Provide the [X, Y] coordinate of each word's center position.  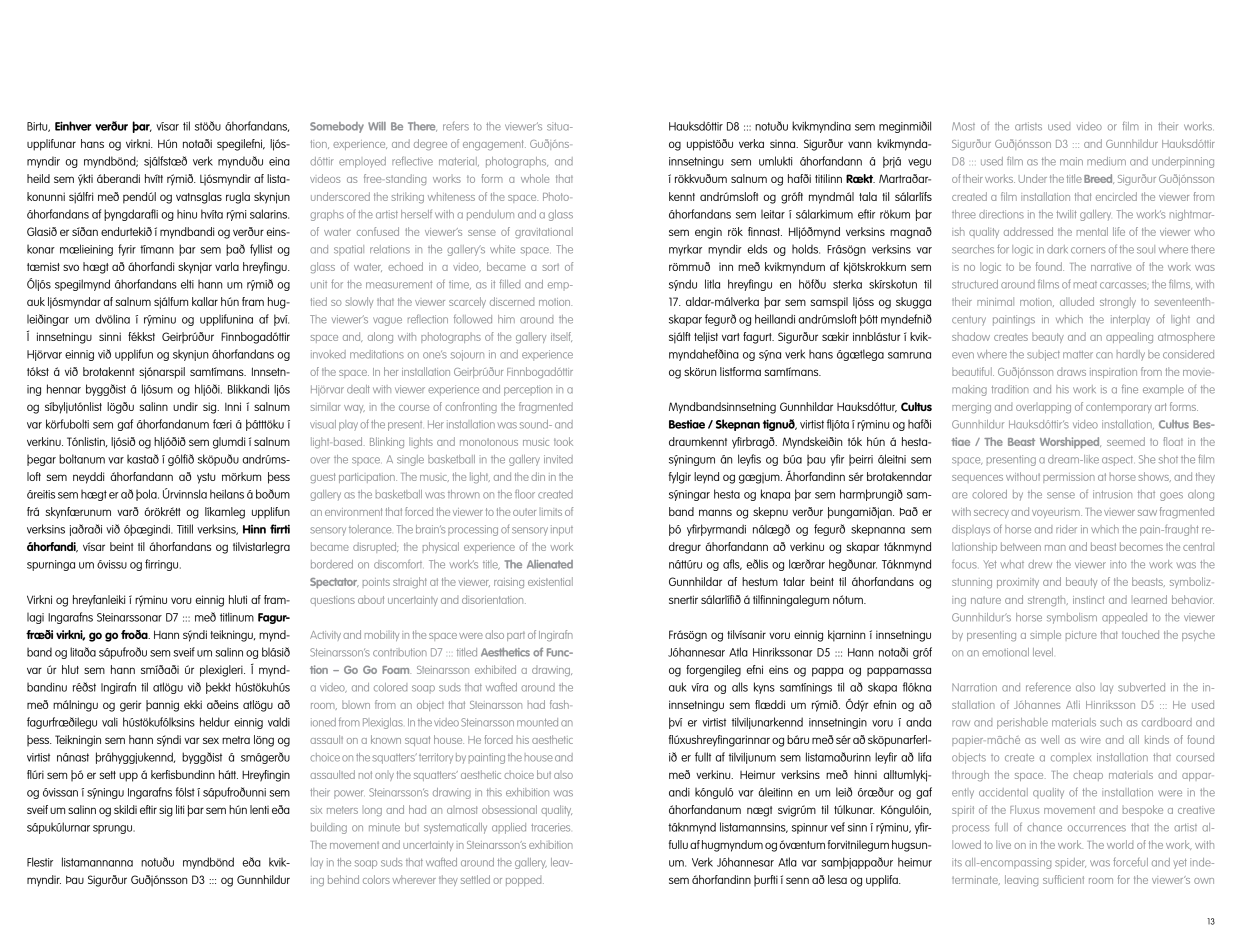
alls [740, 687]
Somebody [337, 127]
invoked [328, 354]
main [1071, 161]
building [329, 828]
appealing [1129, 338]
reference [1048, 687]
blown [356, 704]
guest [322, 478]
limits [552, 512]
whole [535, 178]
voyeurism [1057, 513]
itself [561, 337]
